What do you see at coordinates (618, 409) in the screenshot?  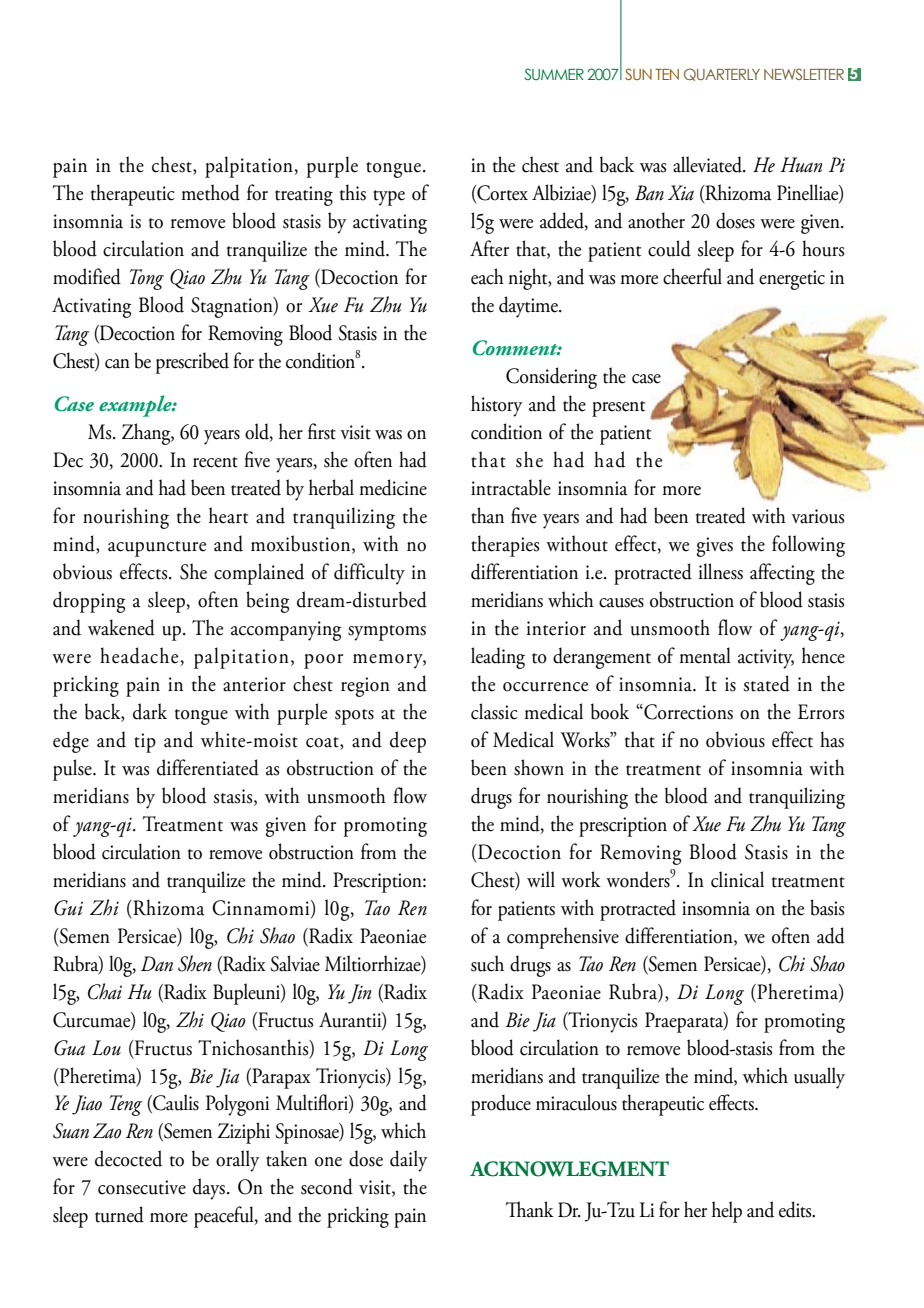 I see `present` at bounding box center [618, 409].
